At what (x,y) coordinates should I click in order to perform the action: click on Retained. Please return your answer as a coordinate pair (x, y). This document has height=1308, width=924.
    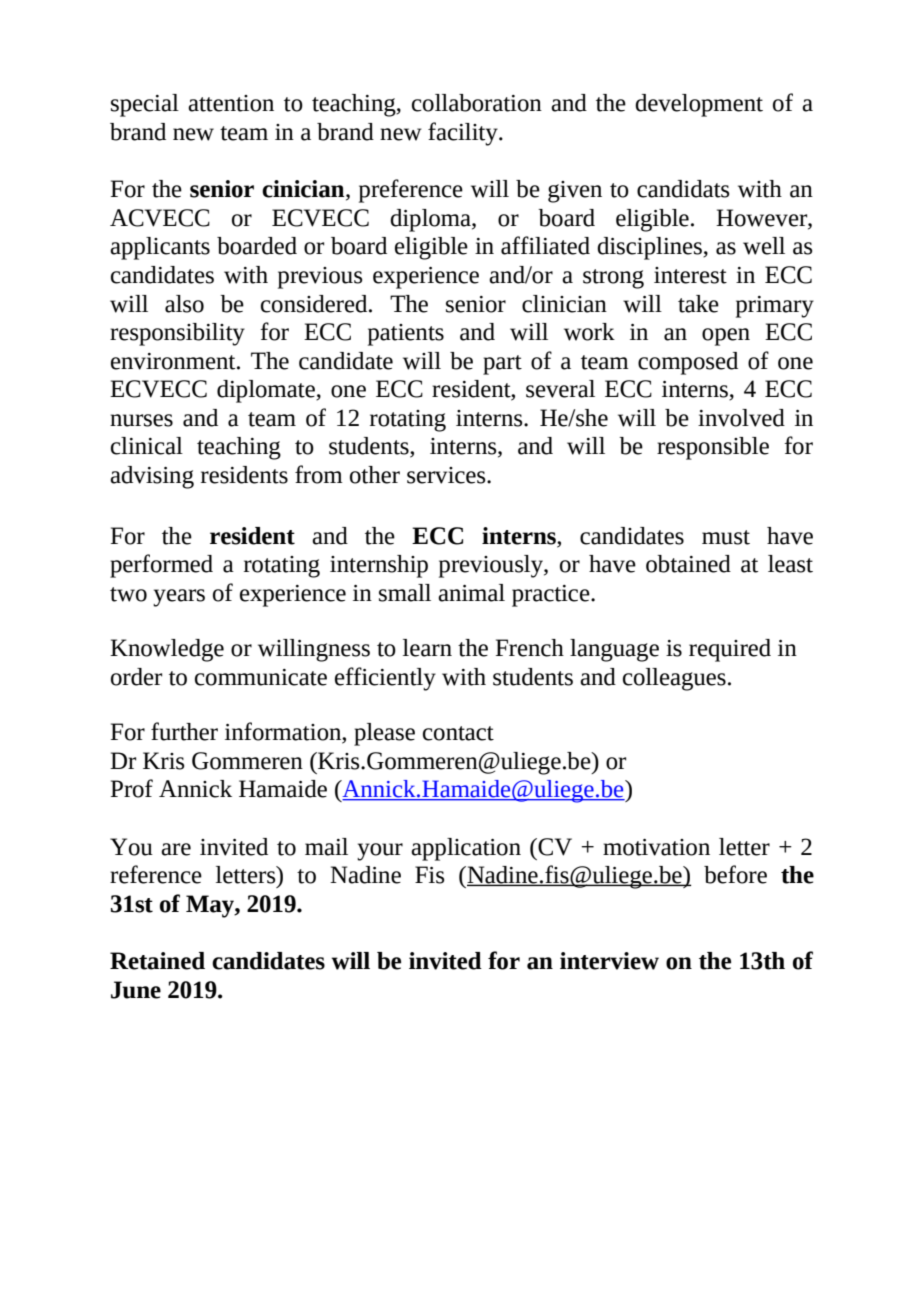
    Looking at the image, I should click on (157, 961).
